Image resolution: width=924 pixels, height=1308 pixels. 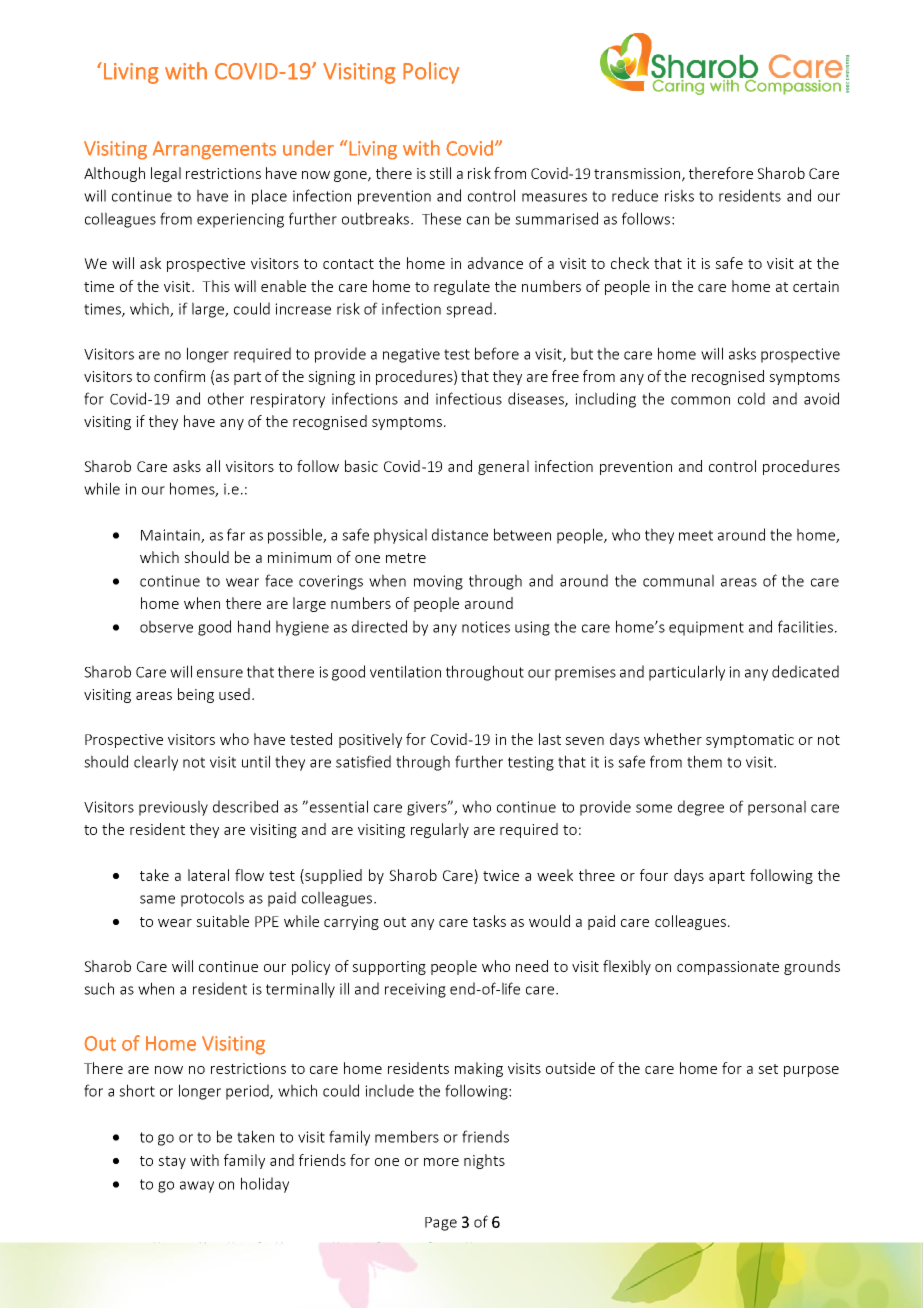 I want to click on infectious, so click(x=469, y=398).
